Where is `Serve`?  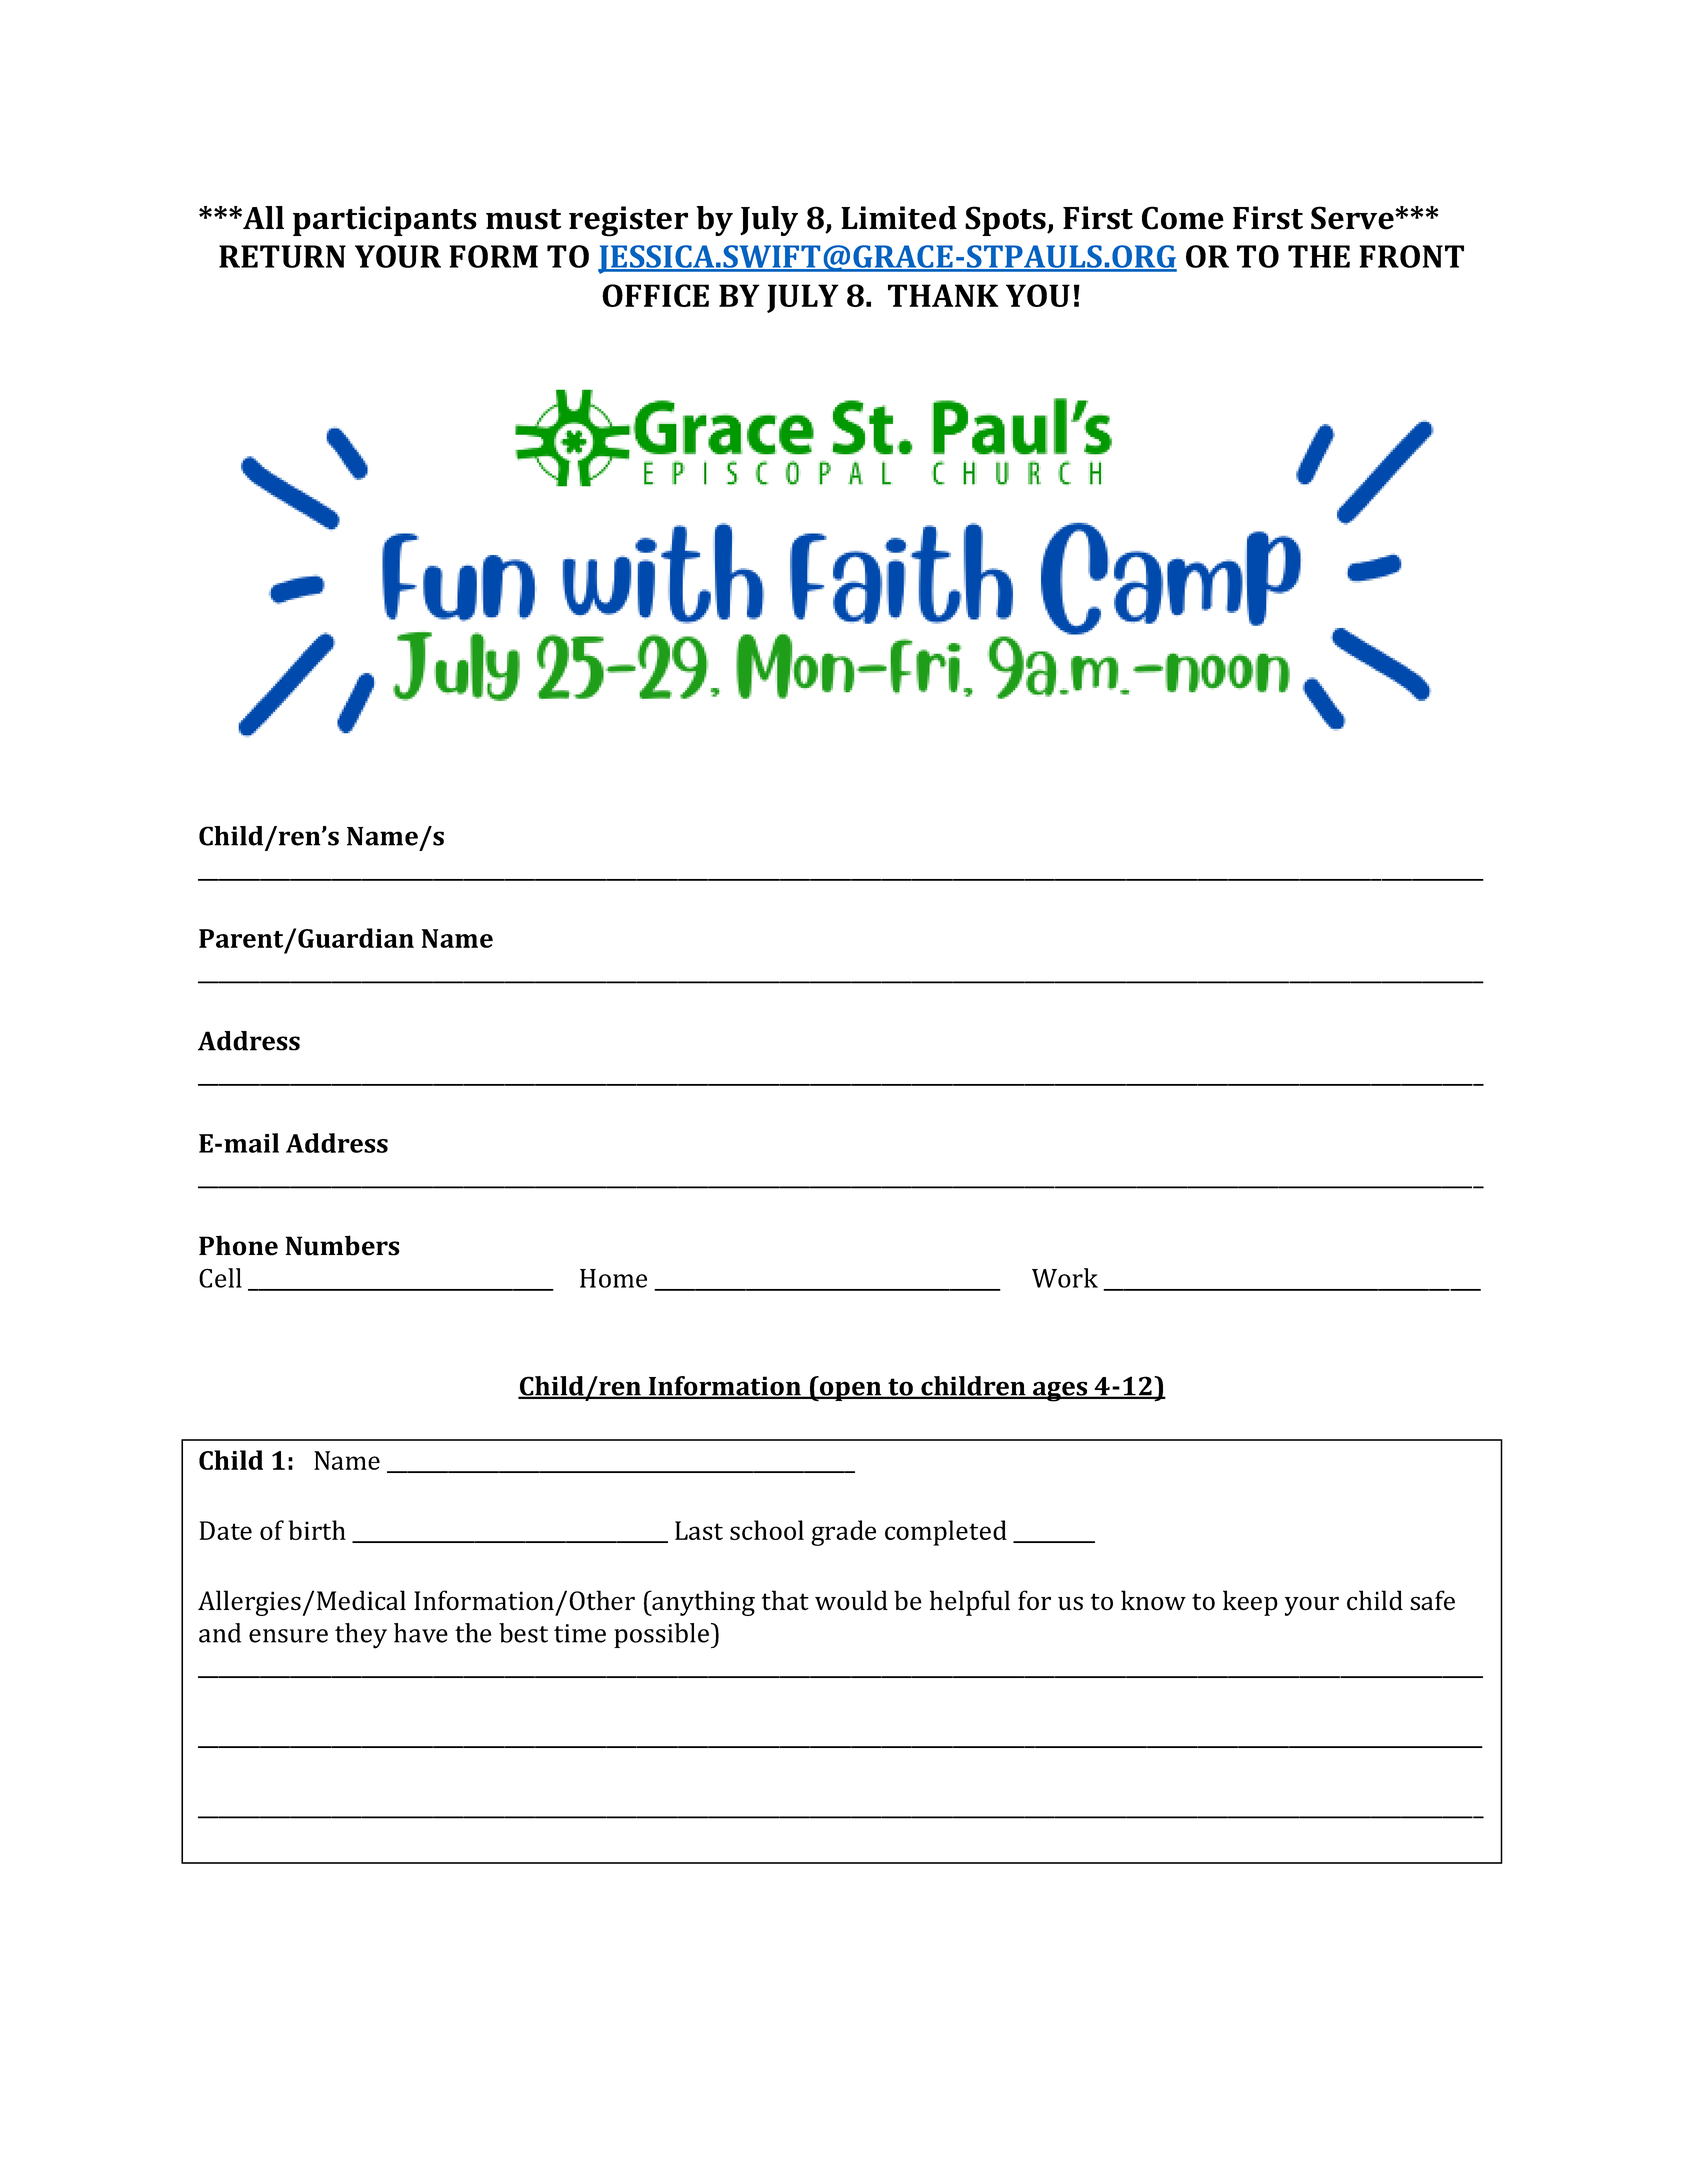
Serve is located at coordinates (1353, 218).
